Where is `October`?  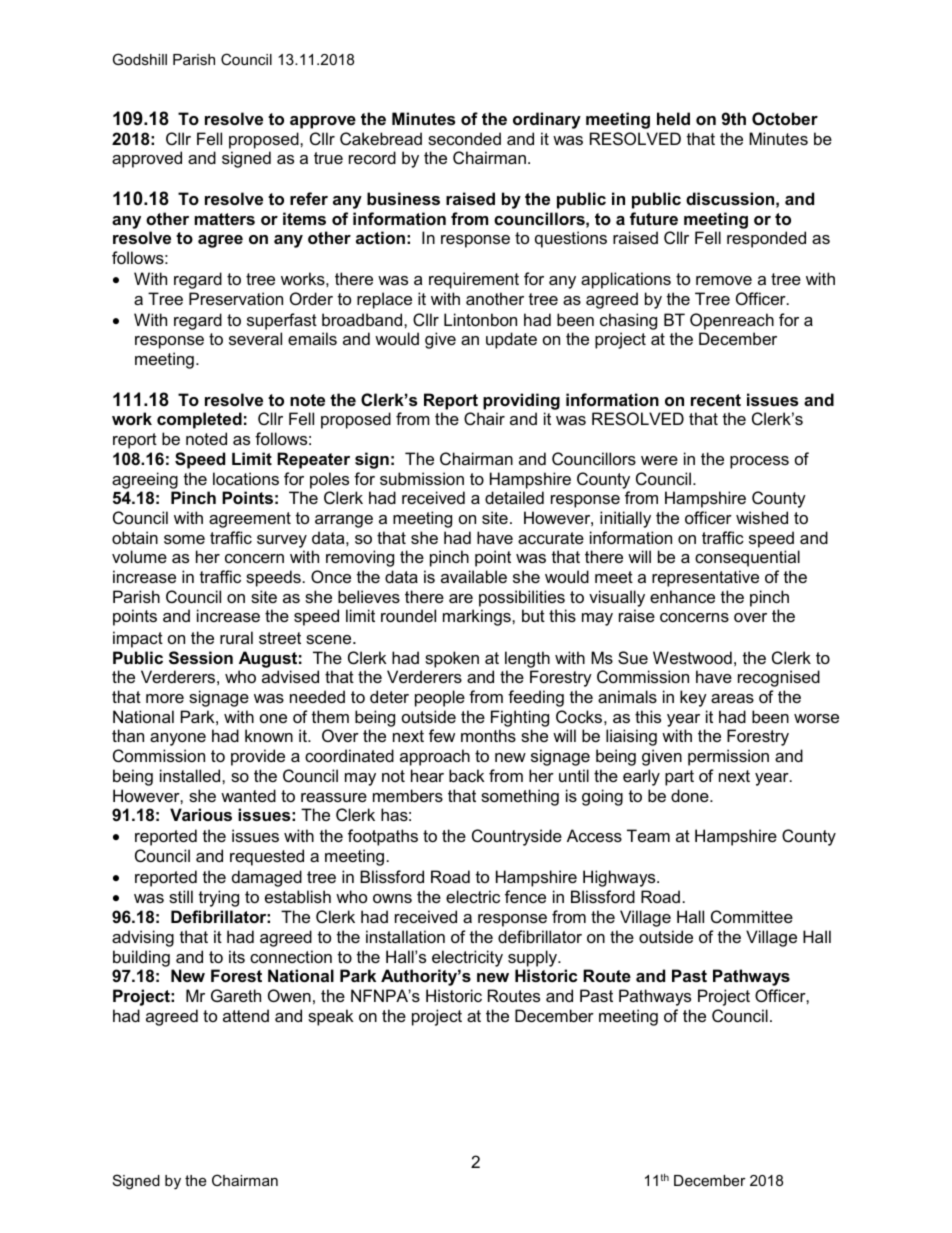 October is located at coordinates (785, 118).
